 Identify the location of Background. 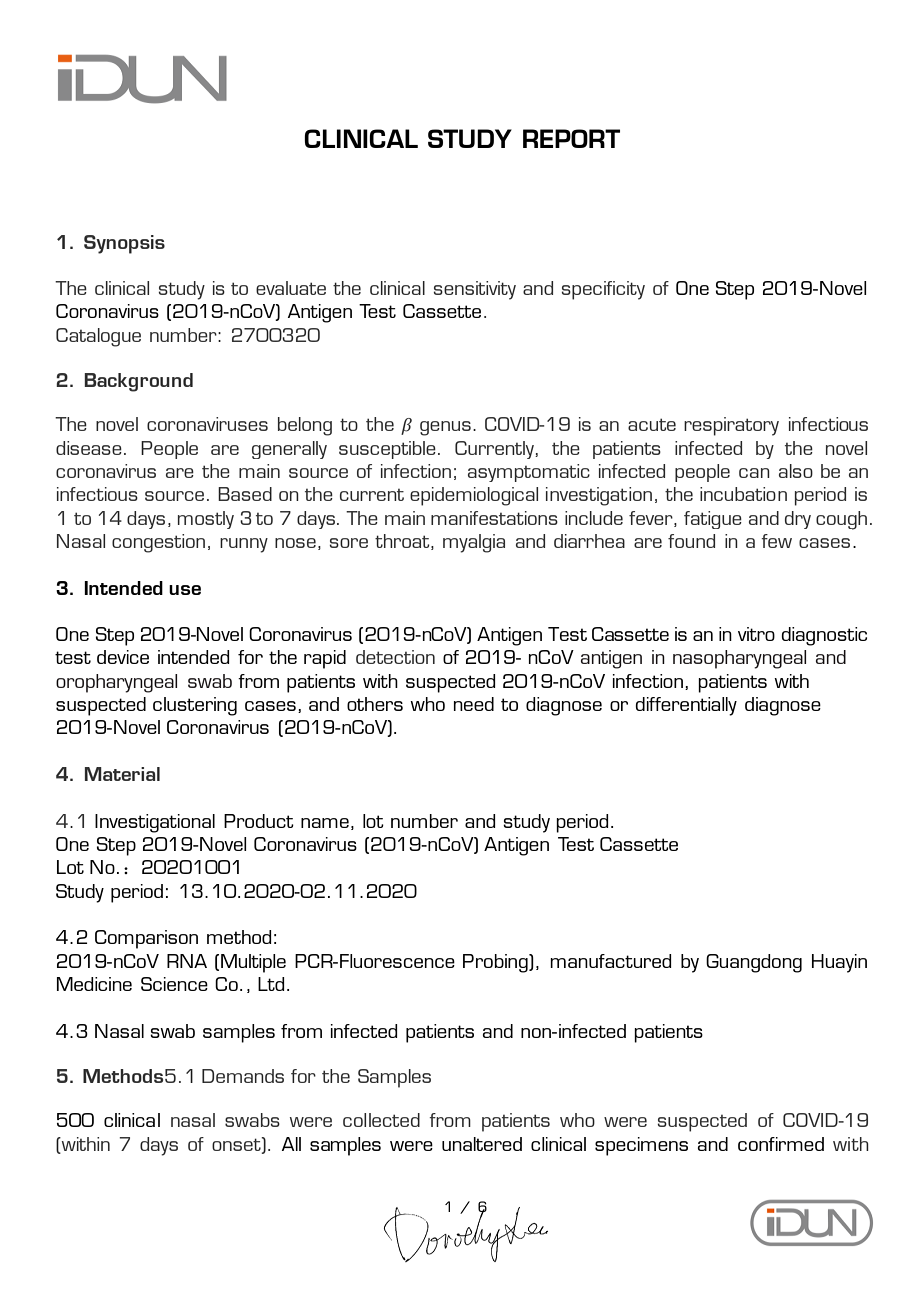
(138, 382).
